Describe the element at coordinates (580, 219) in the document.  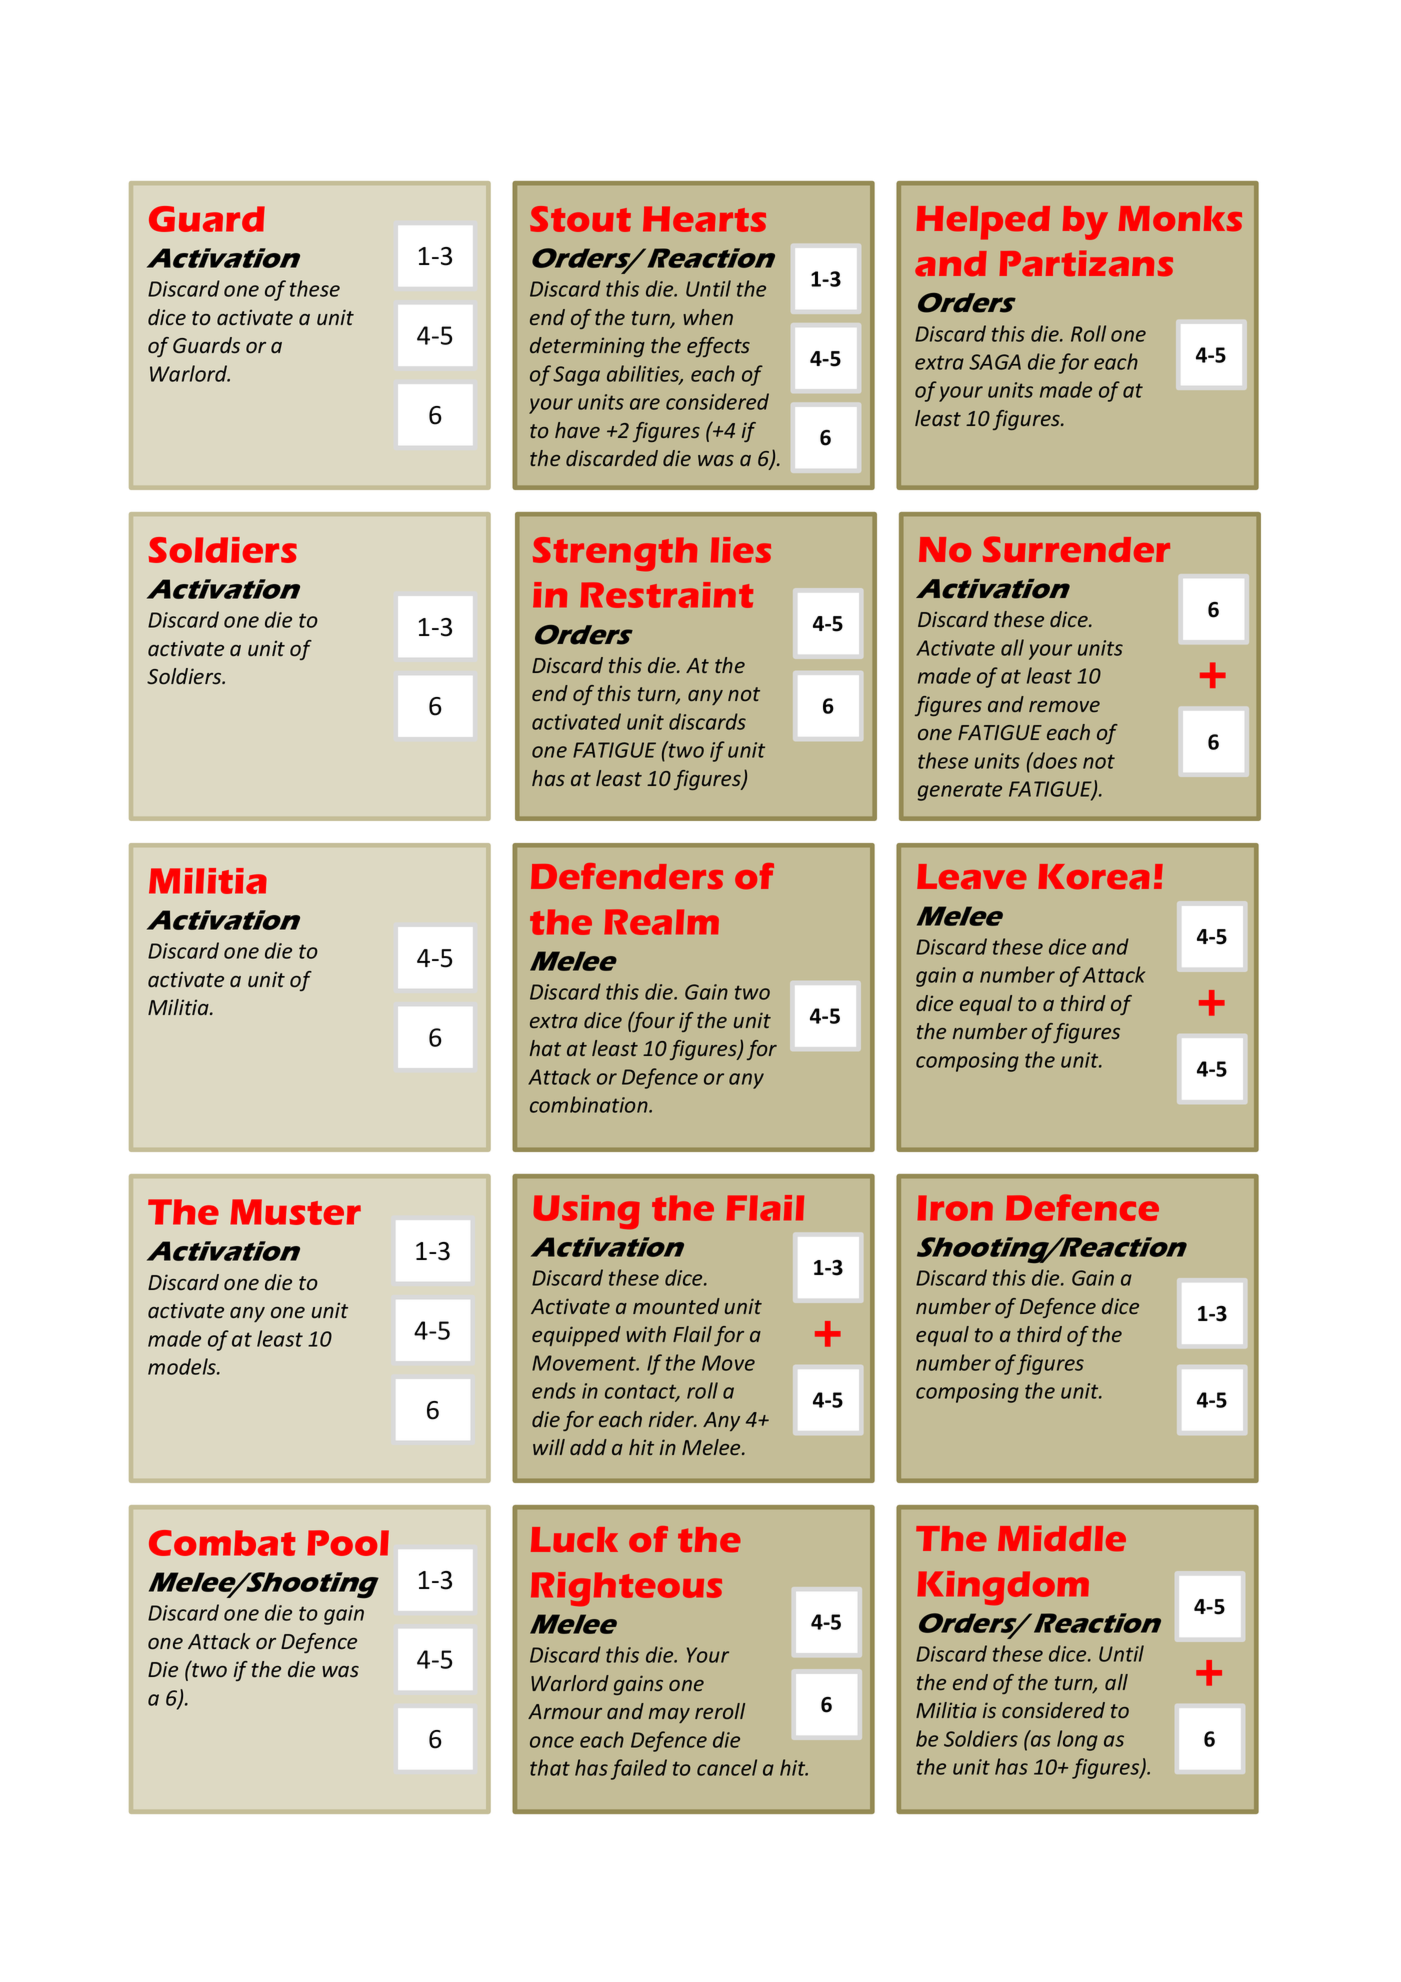
I see `Stout` at that location.
